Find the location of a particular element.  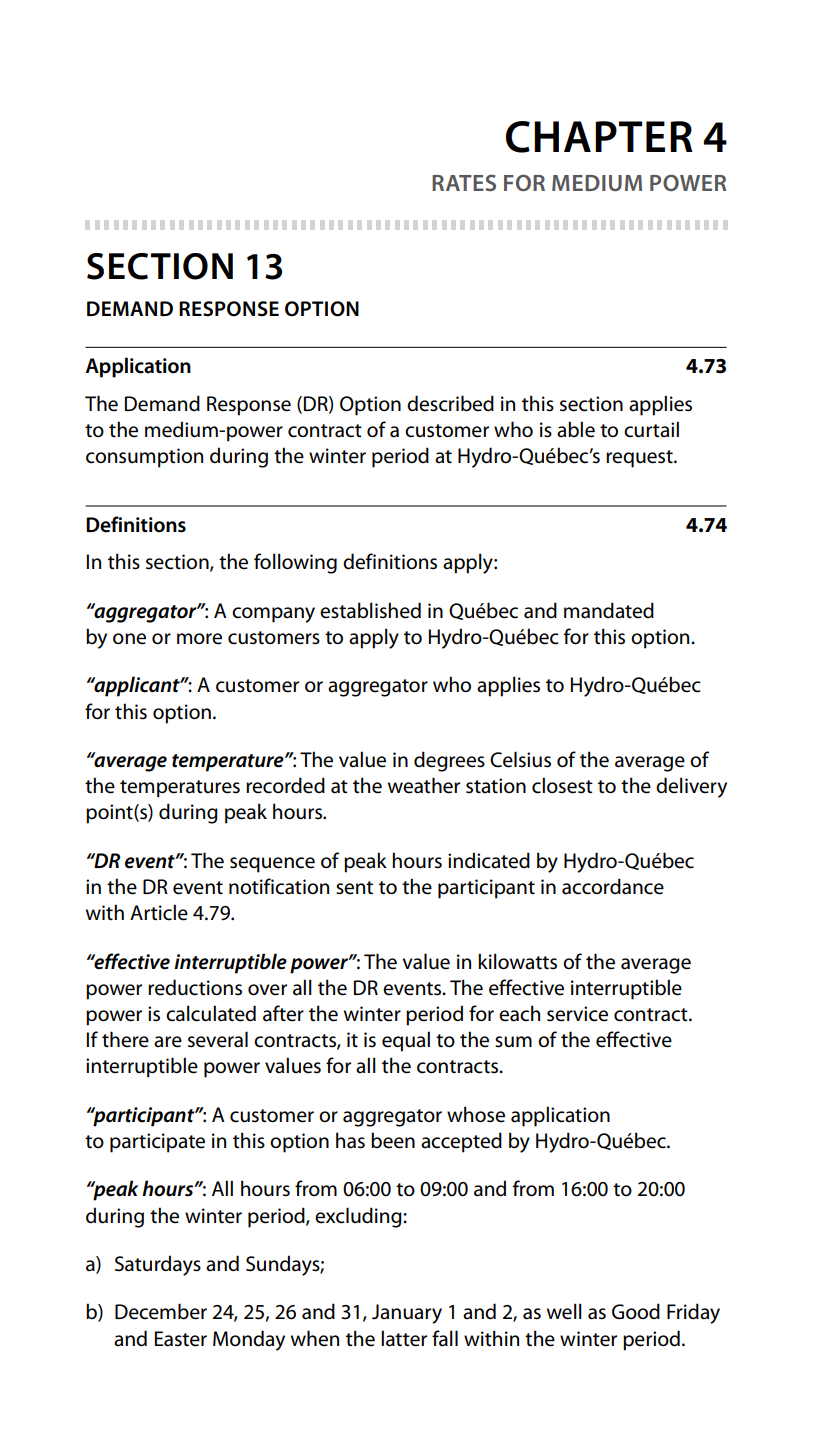

curtail is located at coordinates (651, 429).
